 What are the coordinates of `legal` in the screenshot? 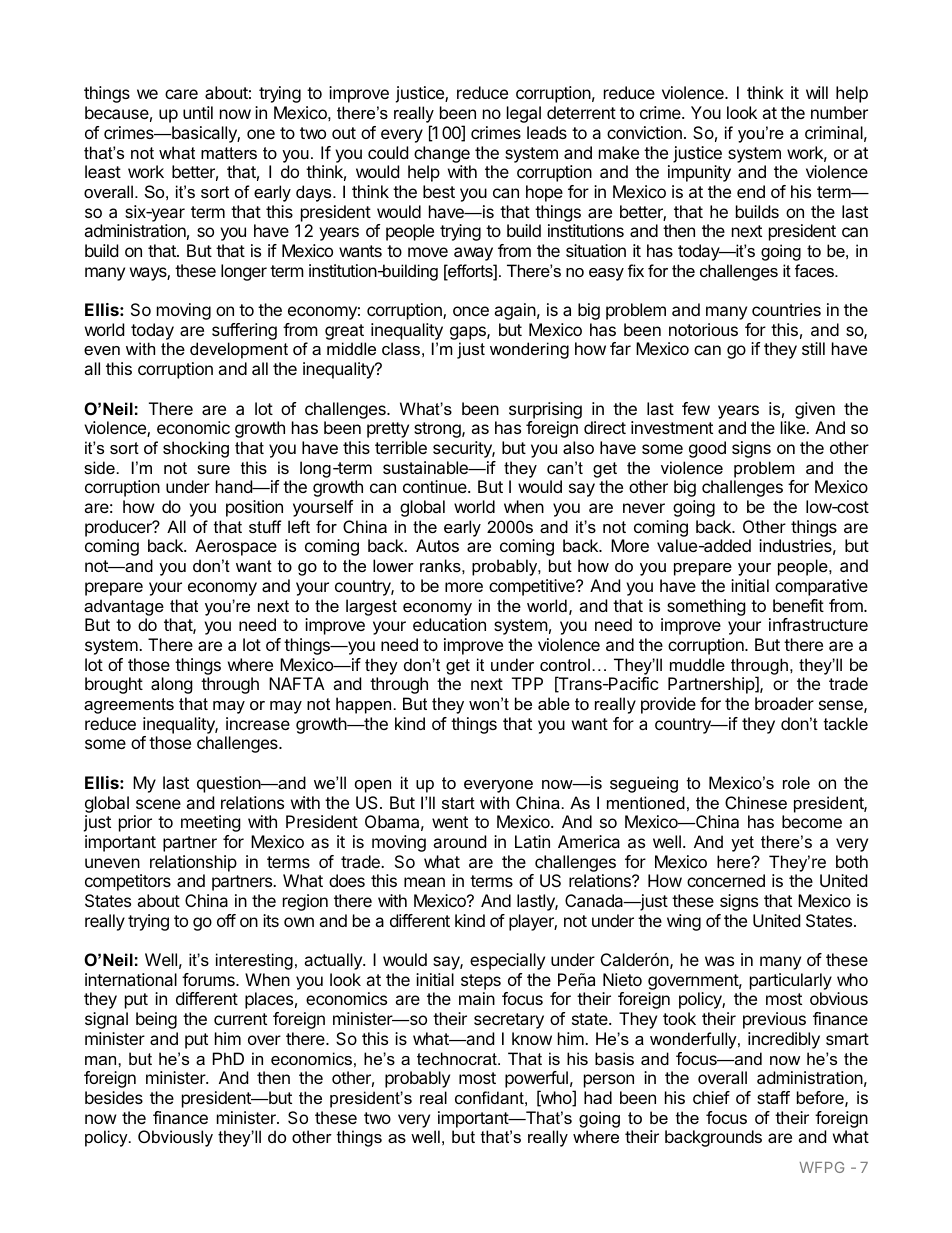 It's located at (524, 114).
